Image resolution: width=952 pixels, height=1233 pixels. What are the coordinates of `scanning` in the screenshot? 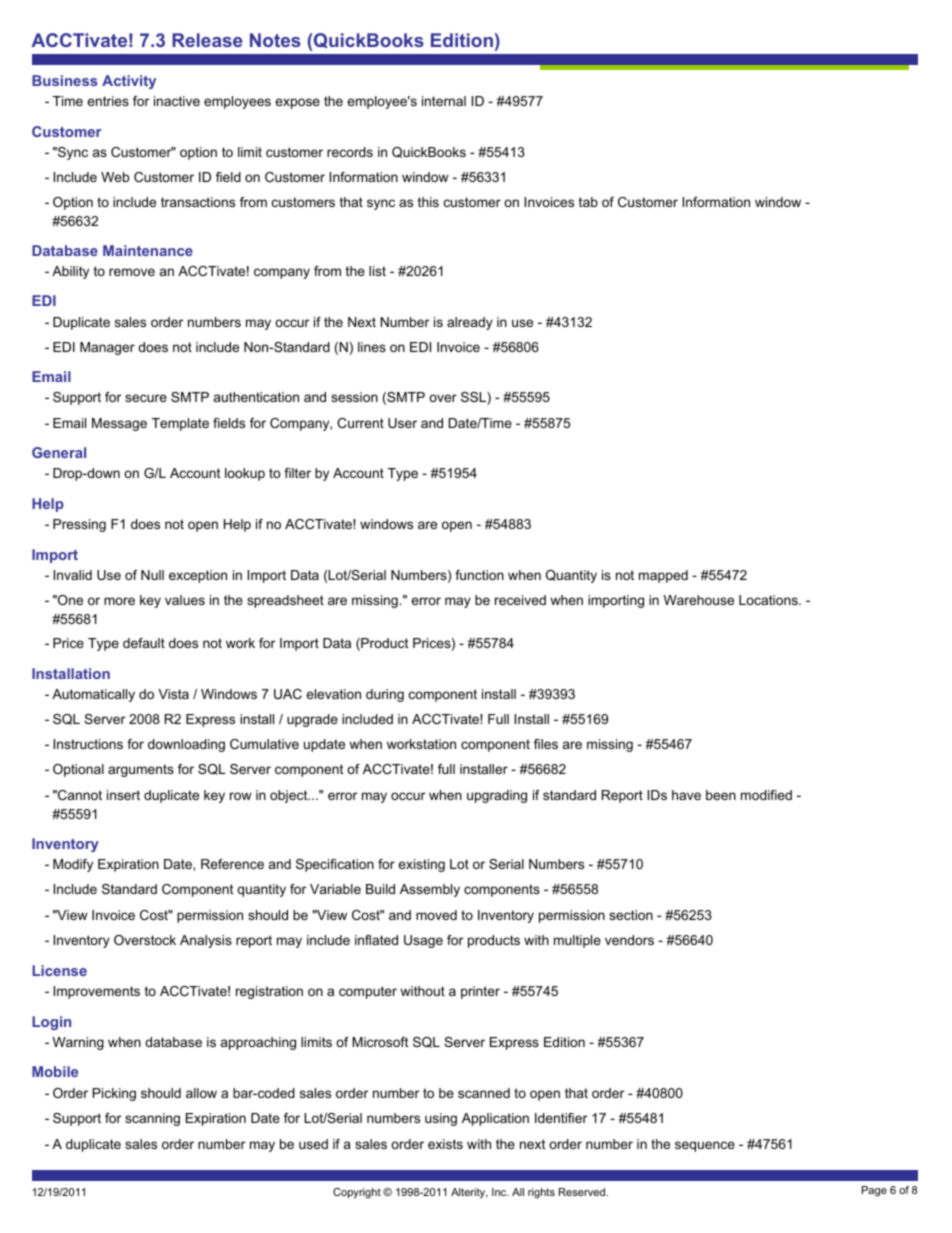 It's located at (152, 1119).
